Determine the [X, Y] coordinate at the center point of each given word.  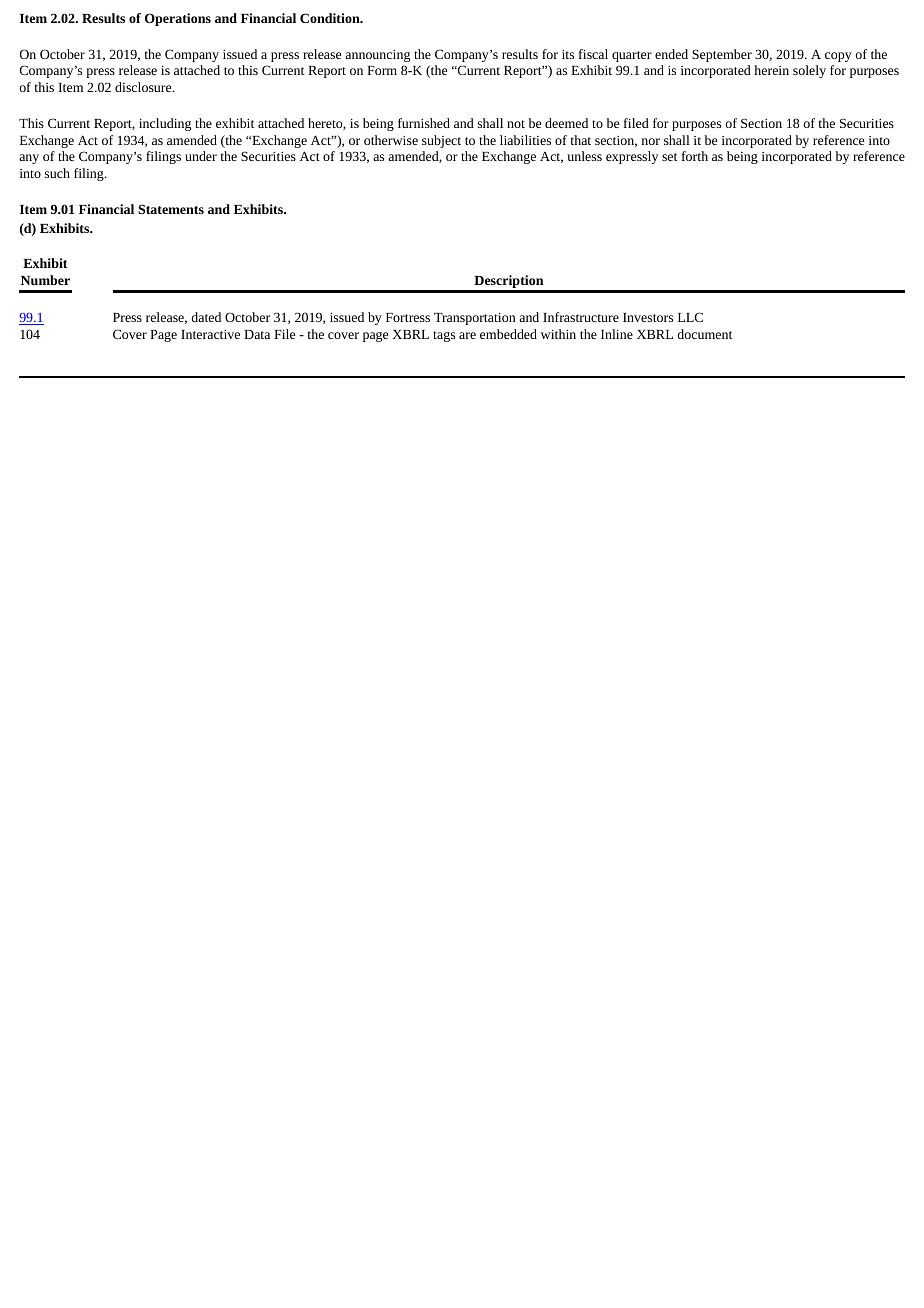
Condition [331, 18]
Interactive [210, 334]
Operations [178, 19]
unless [584, 156]
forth [695, 156]
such [57, 173]
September [722, 55]
